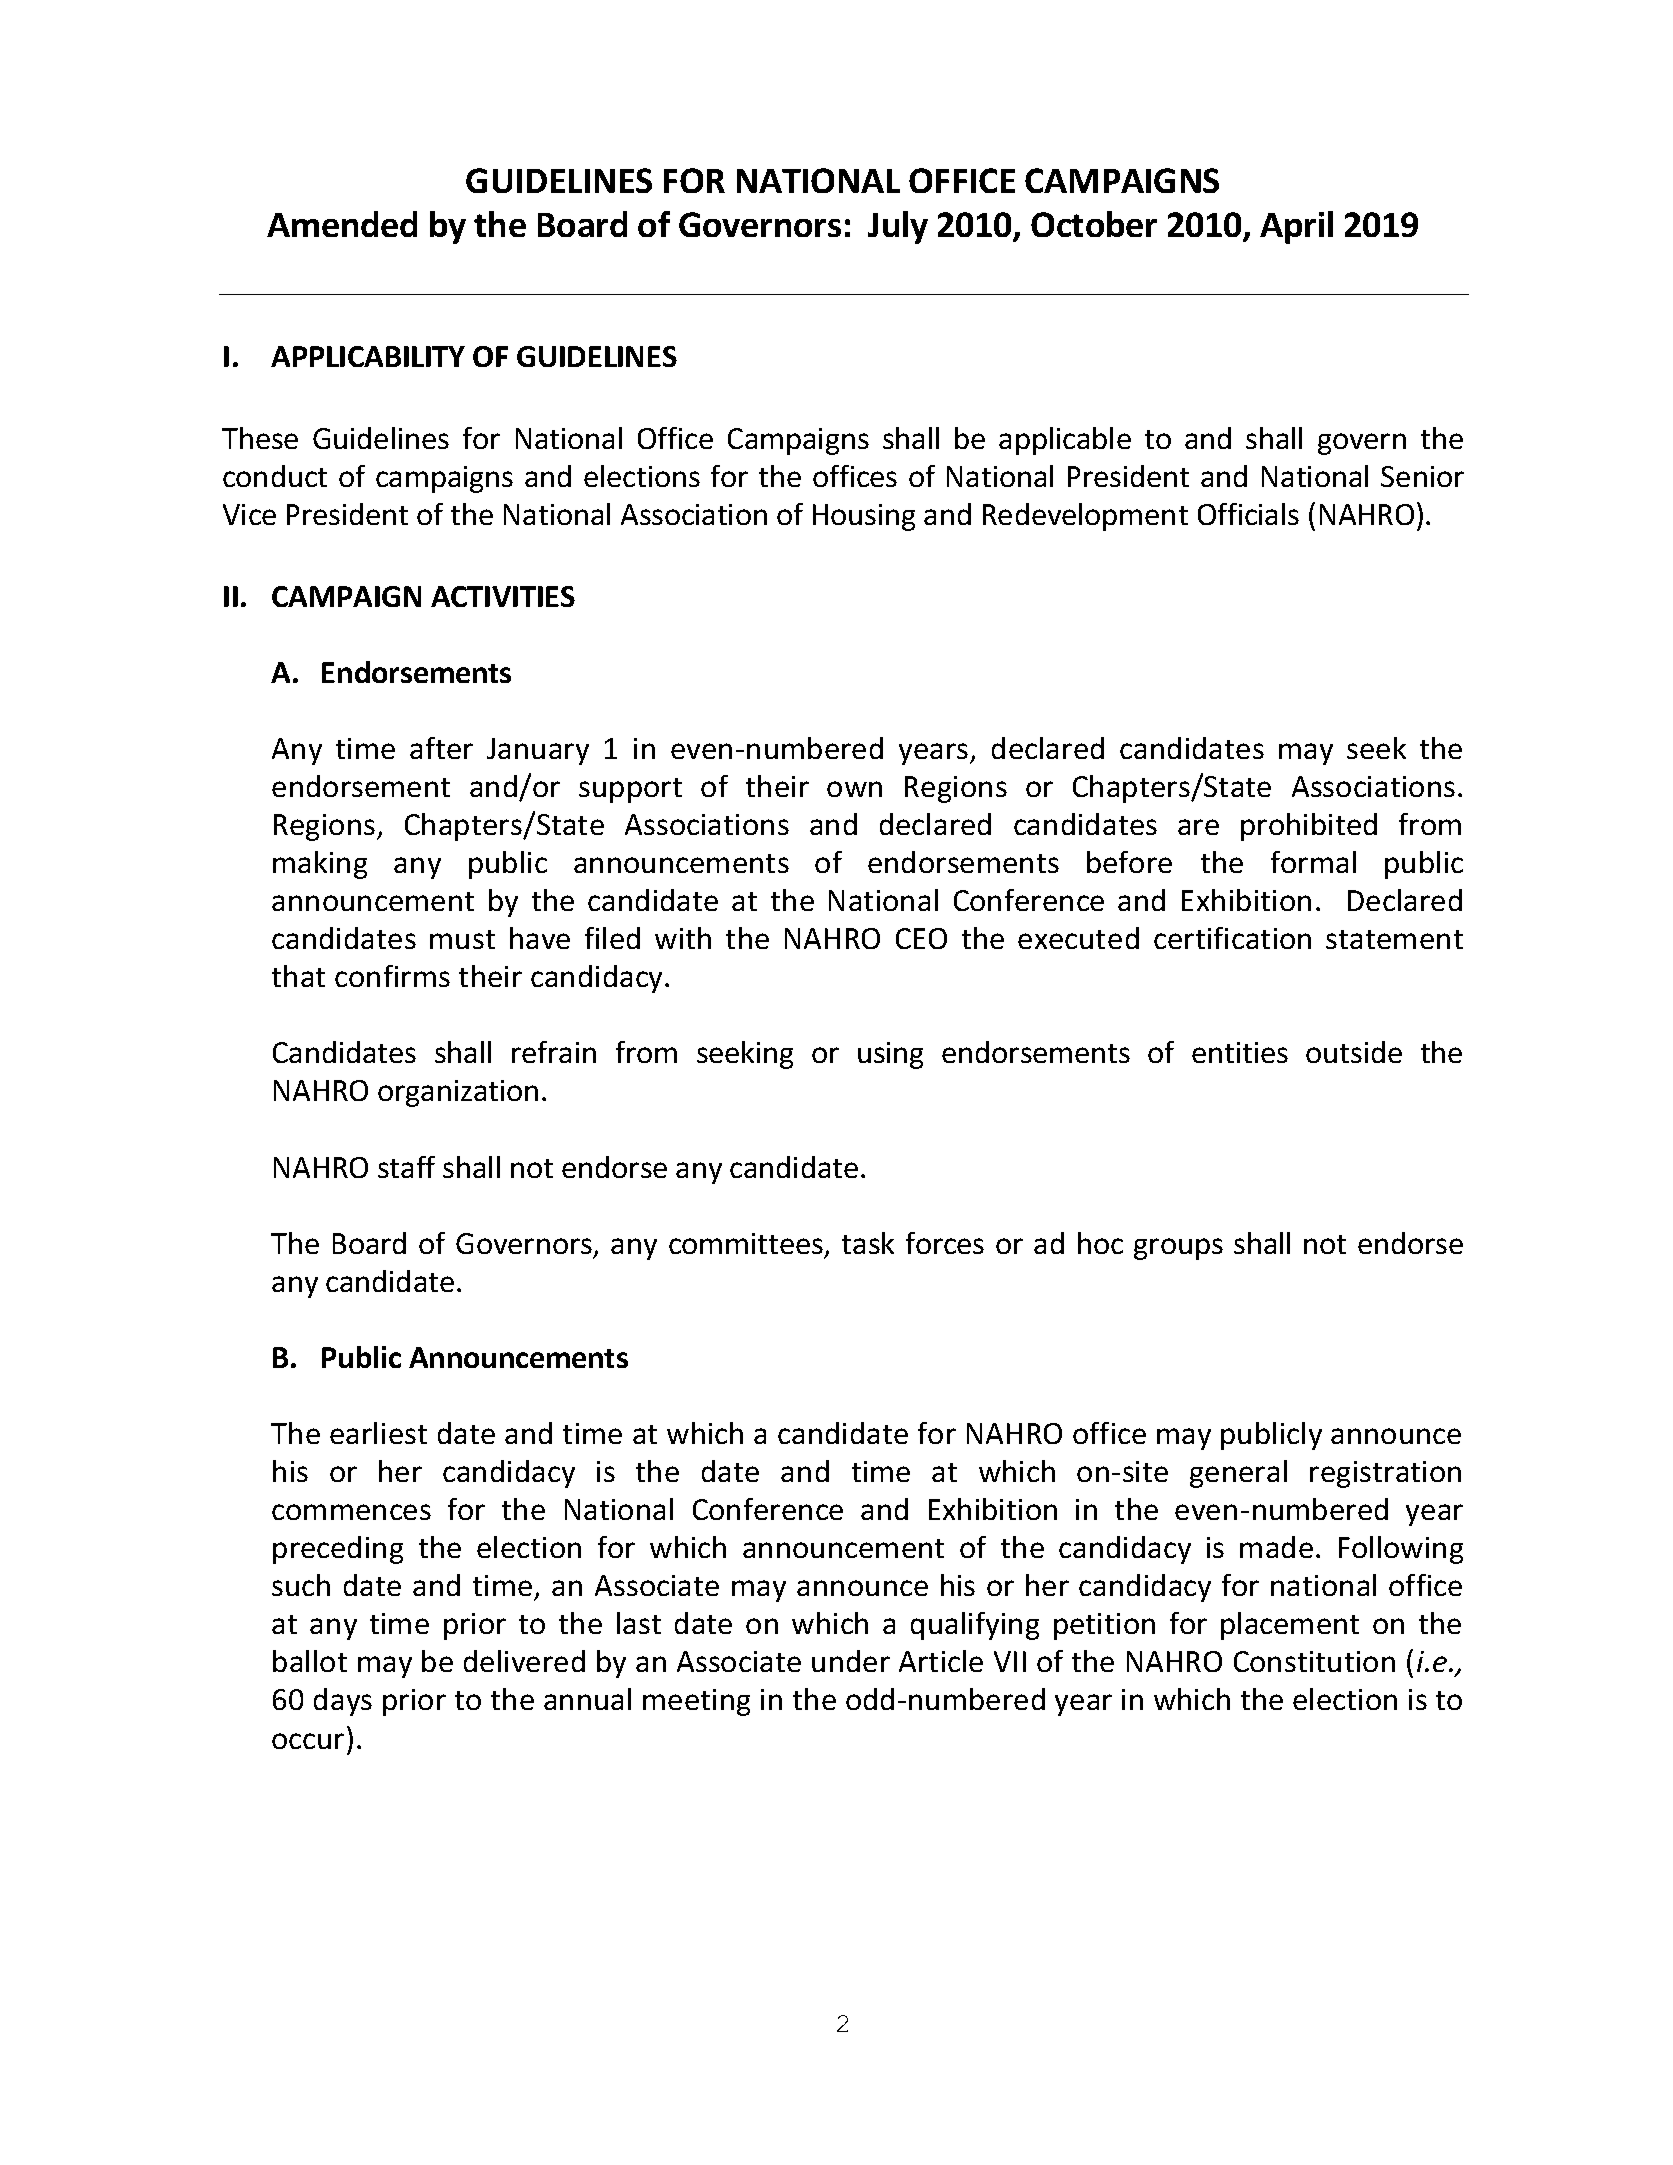 This page has height=2165, width=1673. What do you see at coordinates (851, 1661) in the page?
I see `under` at bounding box center [851, 1661].
